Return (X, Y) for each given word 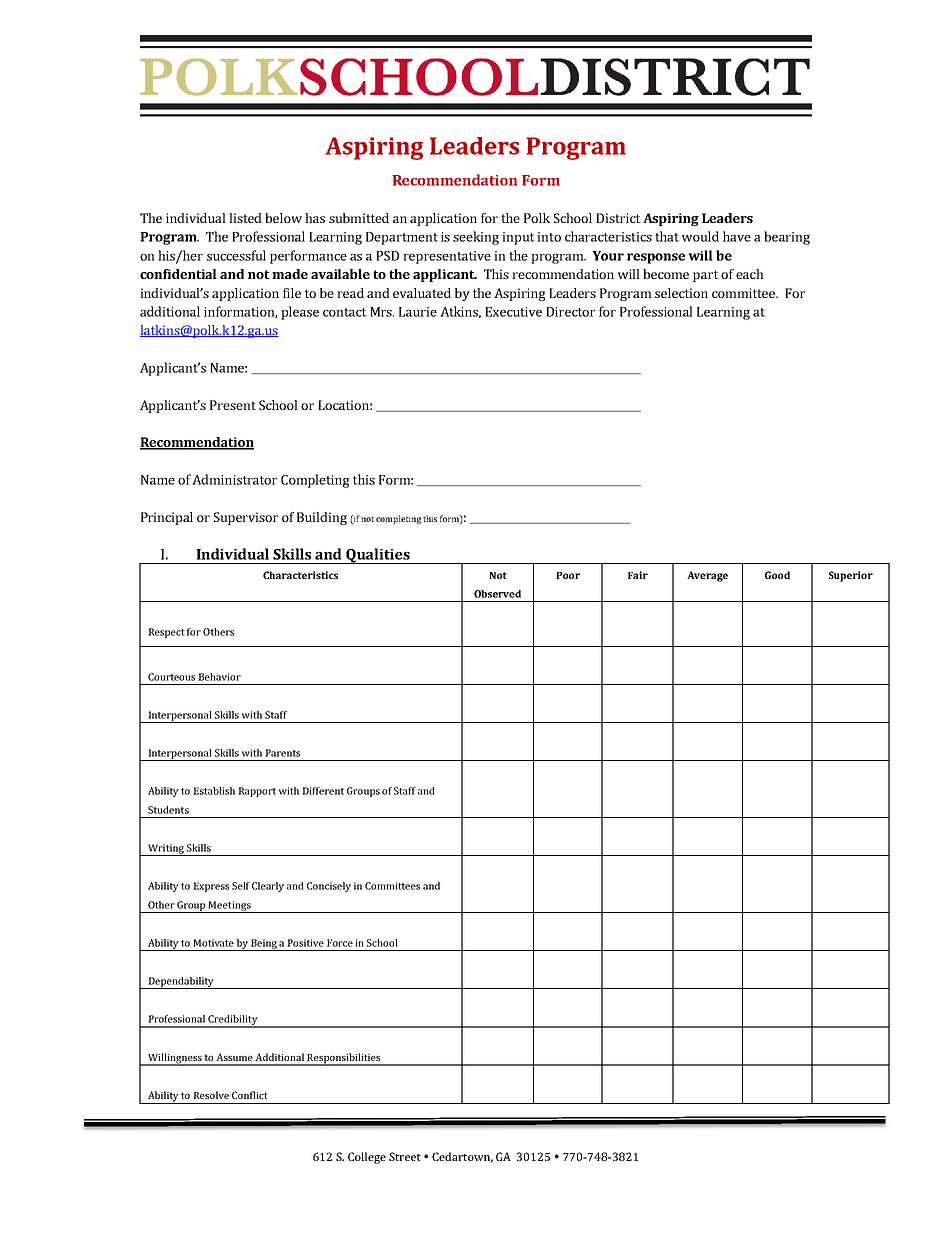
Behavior (219, 677)
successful (236, 255)
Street (405, 1156)
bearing (787, 238)
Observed (497, 594)
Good (777, 575)
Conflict (249, 1095)
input (518, 238)
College (367, 1158)
